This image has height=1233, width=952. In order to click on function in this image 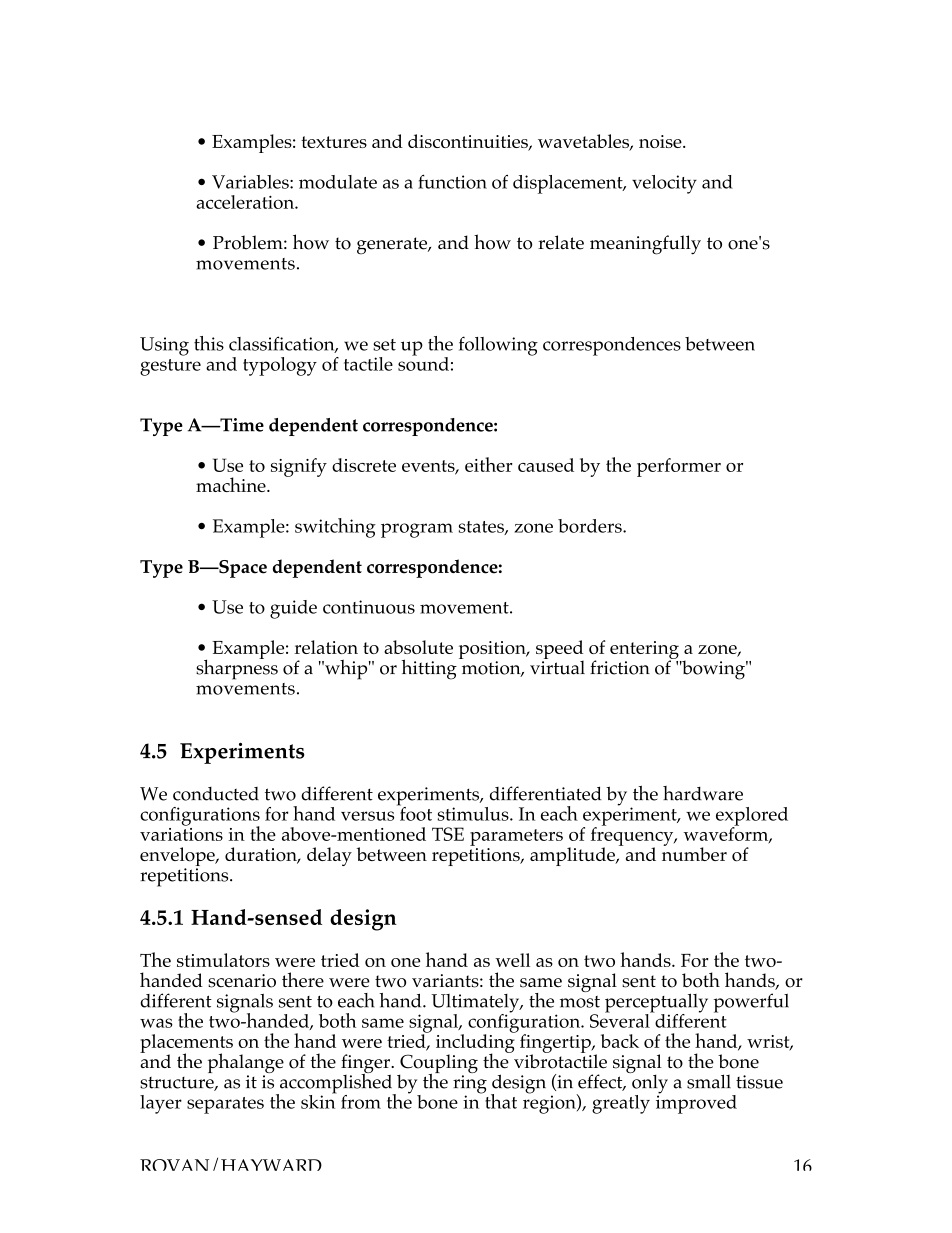, I will do `click(452, 181)`.
